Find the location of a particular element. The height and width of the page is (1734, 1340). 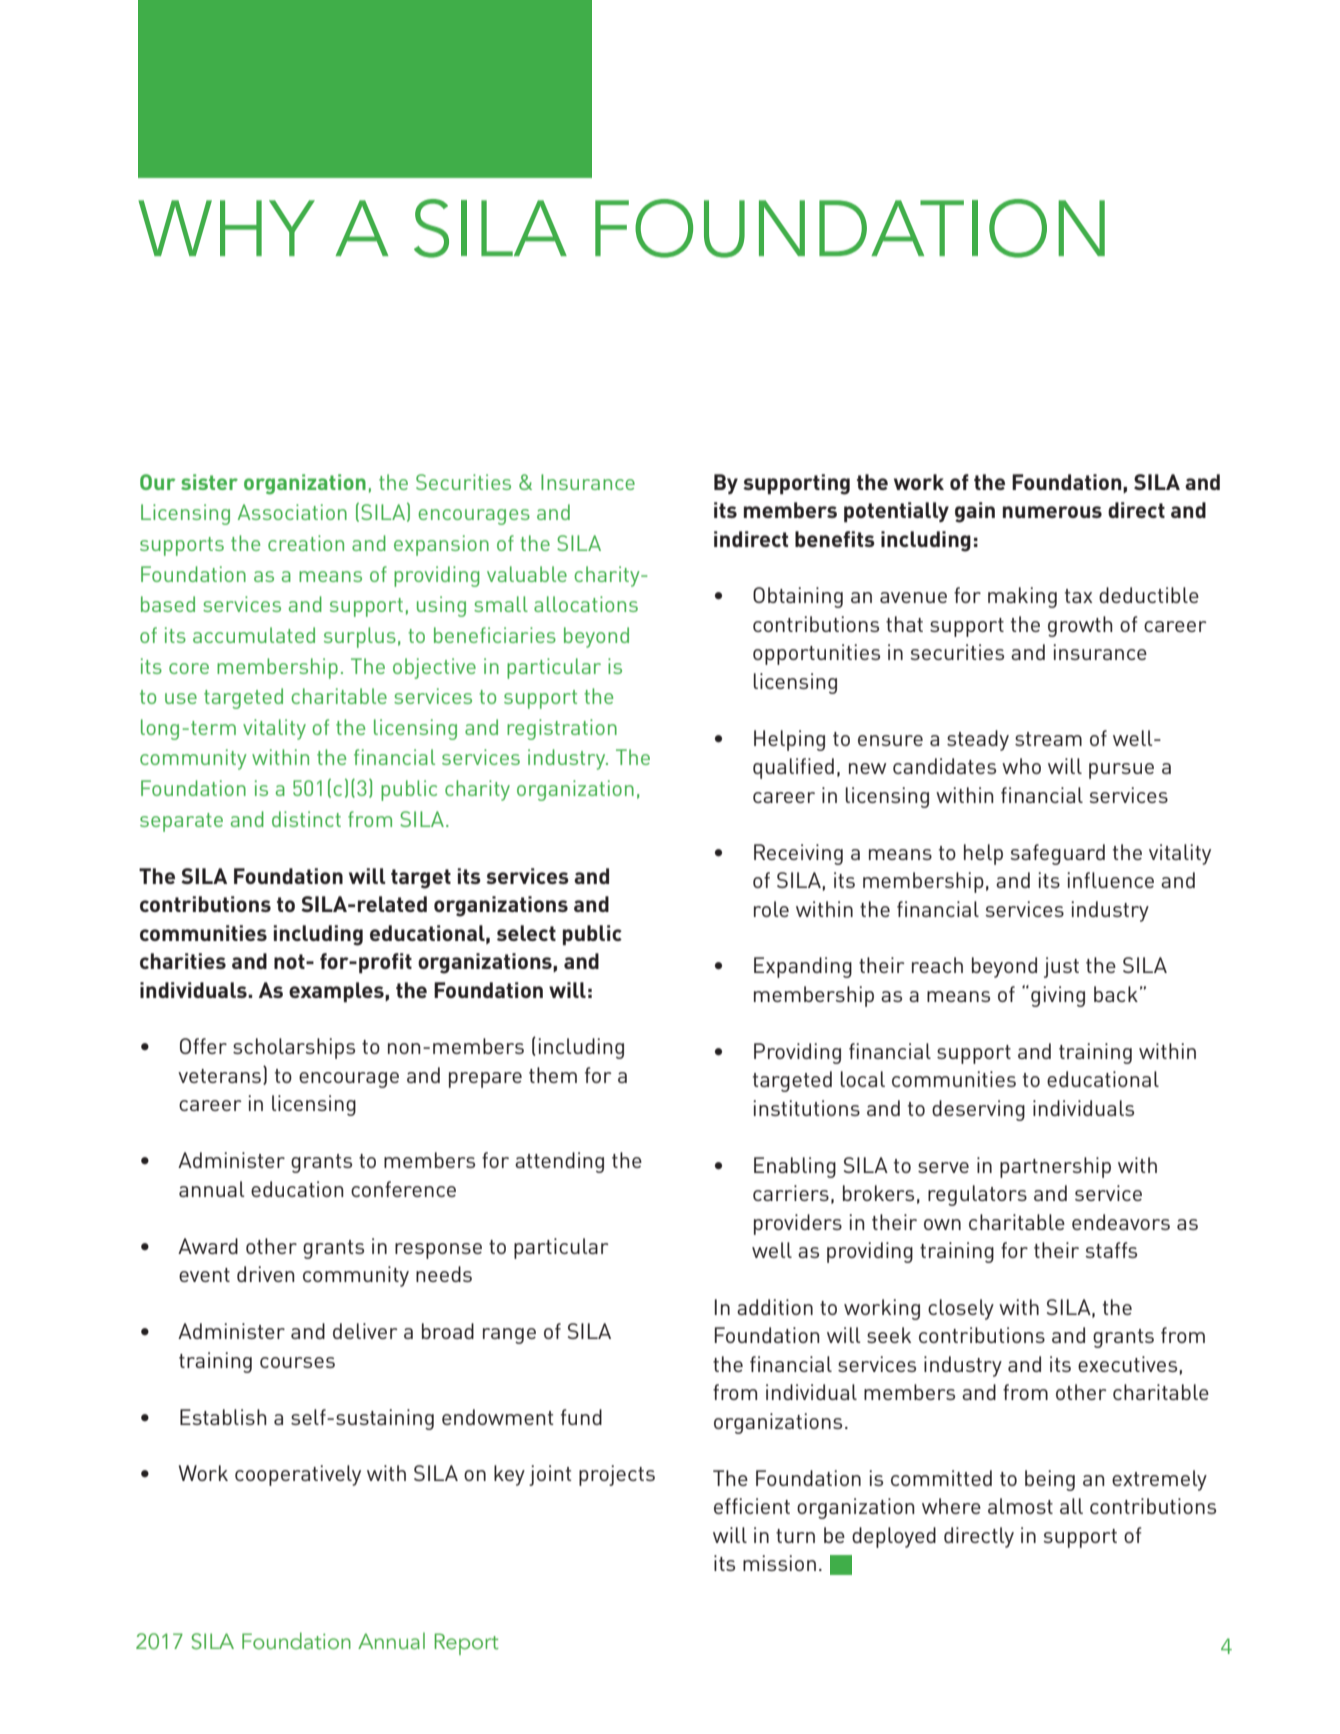

potentially is located at coordinates (896, 512).
